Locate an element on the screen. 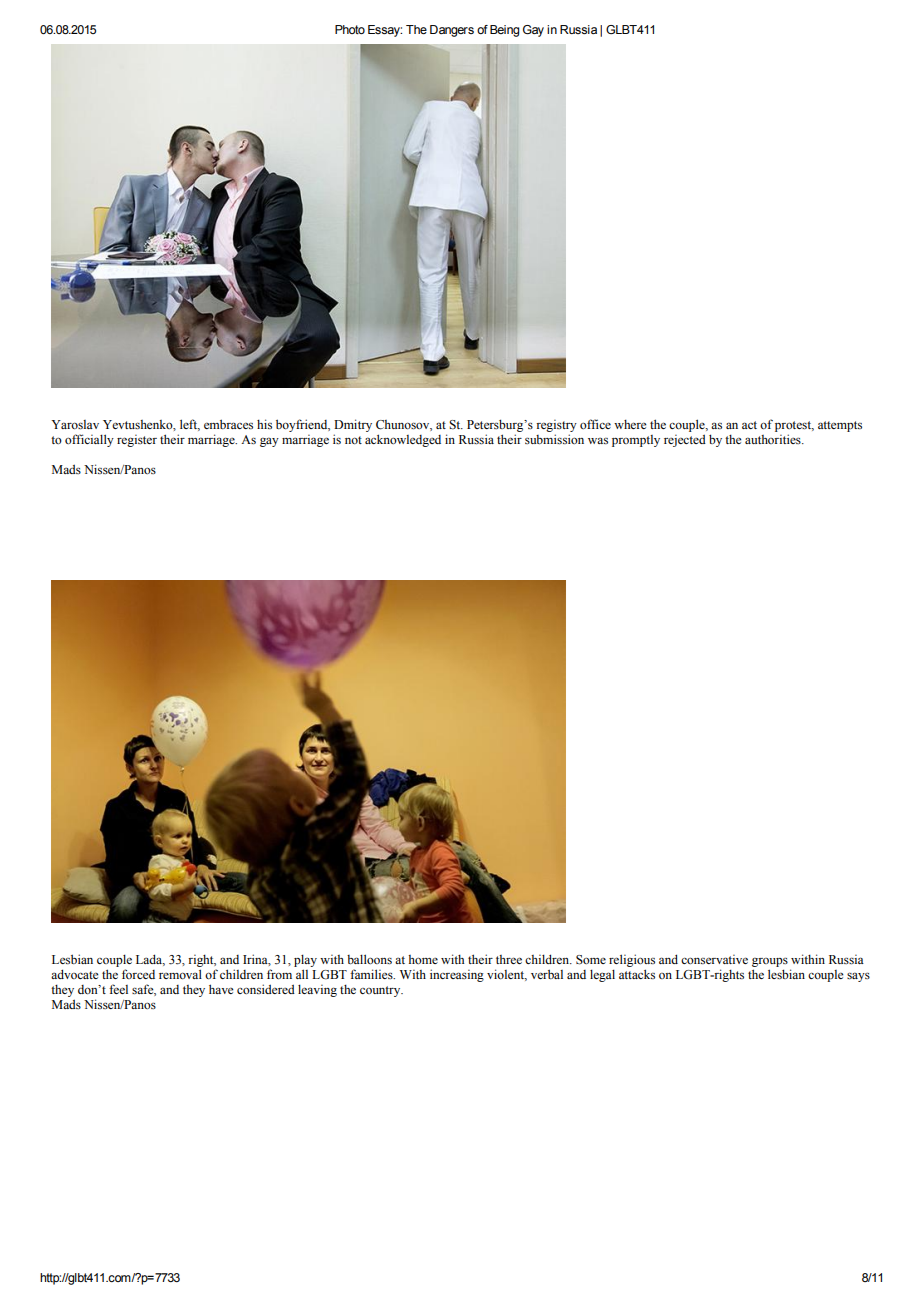  three is located at coordinates (509, 959).
